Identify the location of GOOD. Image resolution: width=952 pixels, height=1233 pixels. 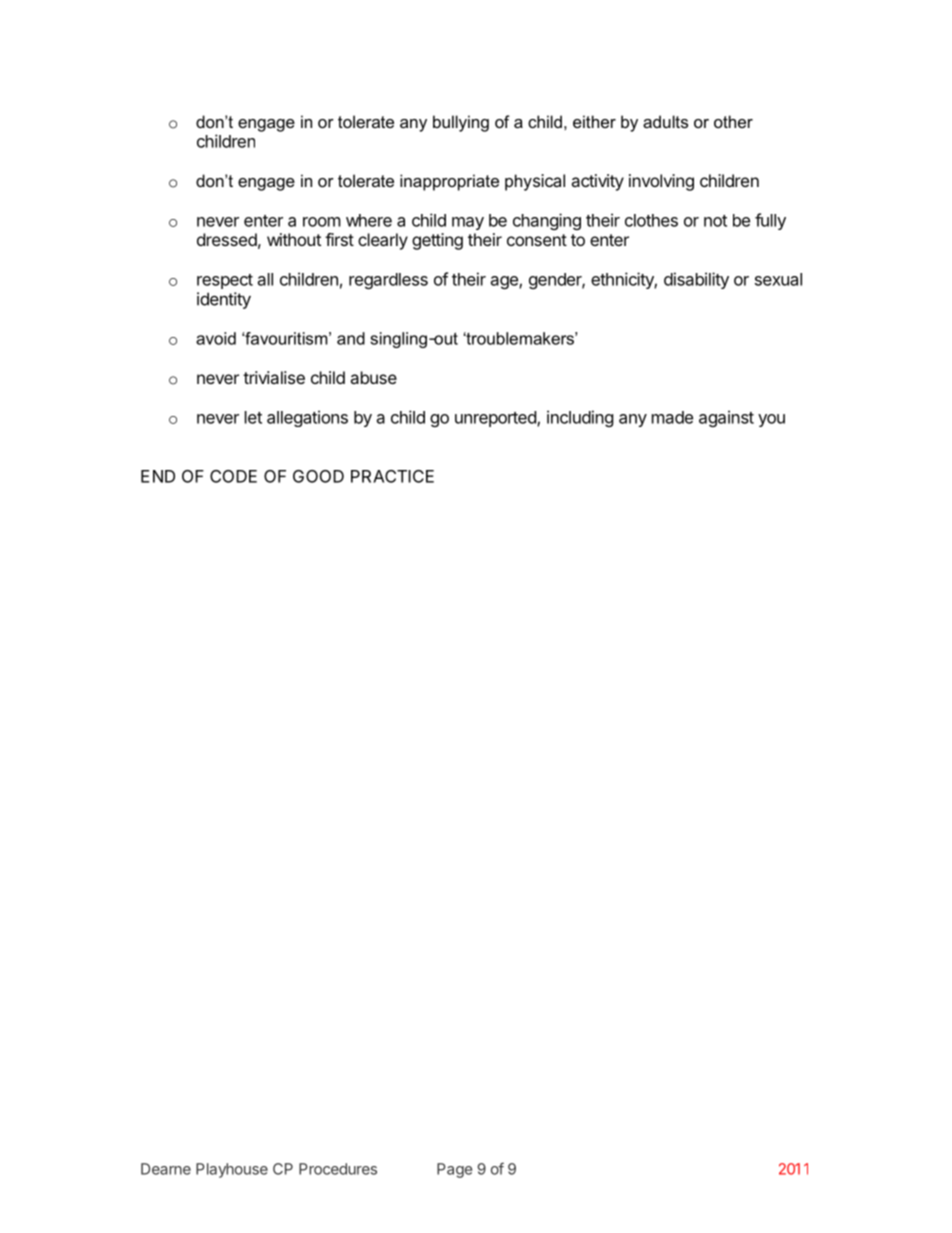
(318, 476).
